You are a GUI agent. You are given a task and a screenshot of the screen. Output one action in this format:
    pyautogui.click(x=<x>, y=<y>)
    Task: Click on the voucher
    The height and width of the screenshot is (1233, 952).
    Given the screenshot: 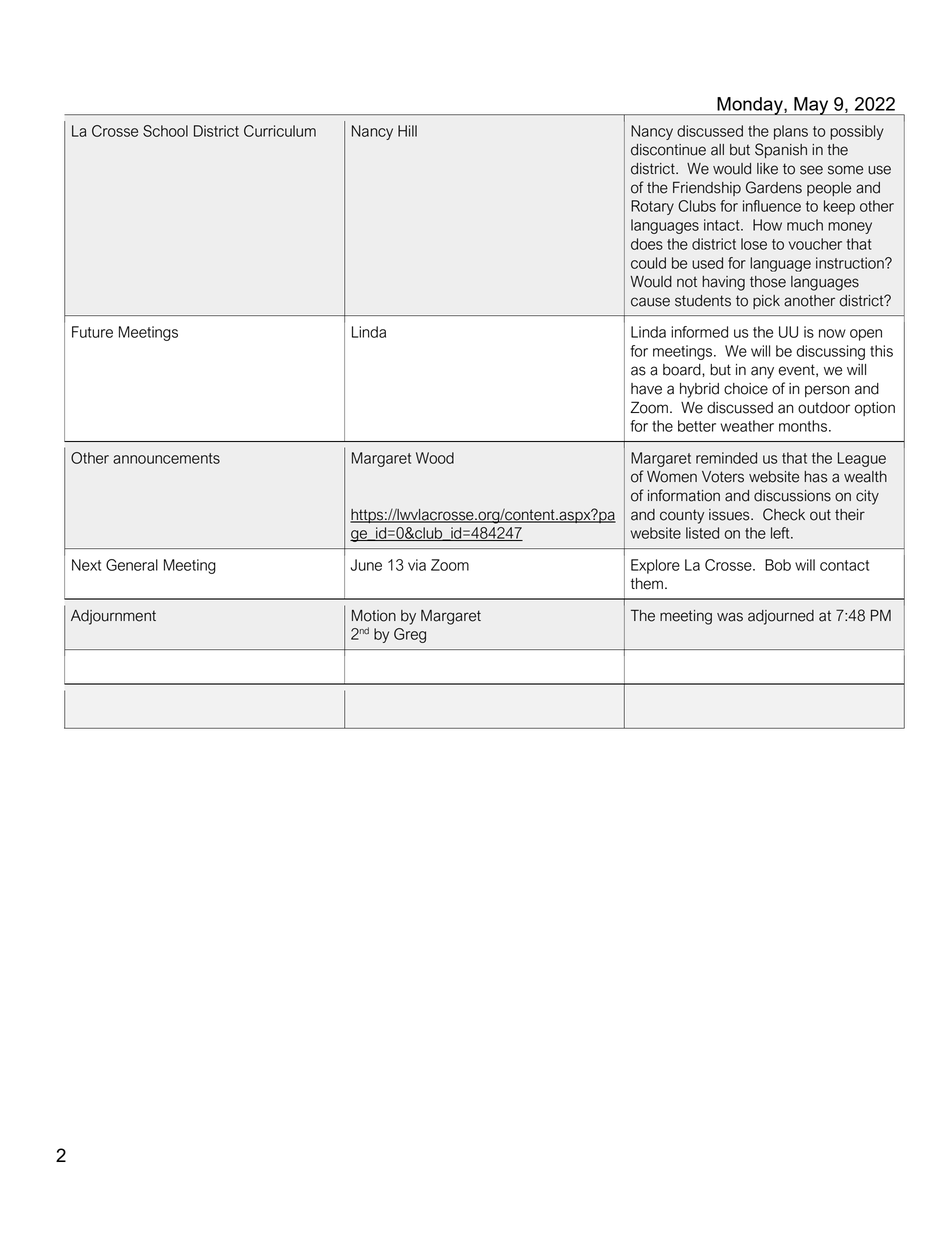 What is the action you would take?
    pyautogui.click(x=815, y=244)
